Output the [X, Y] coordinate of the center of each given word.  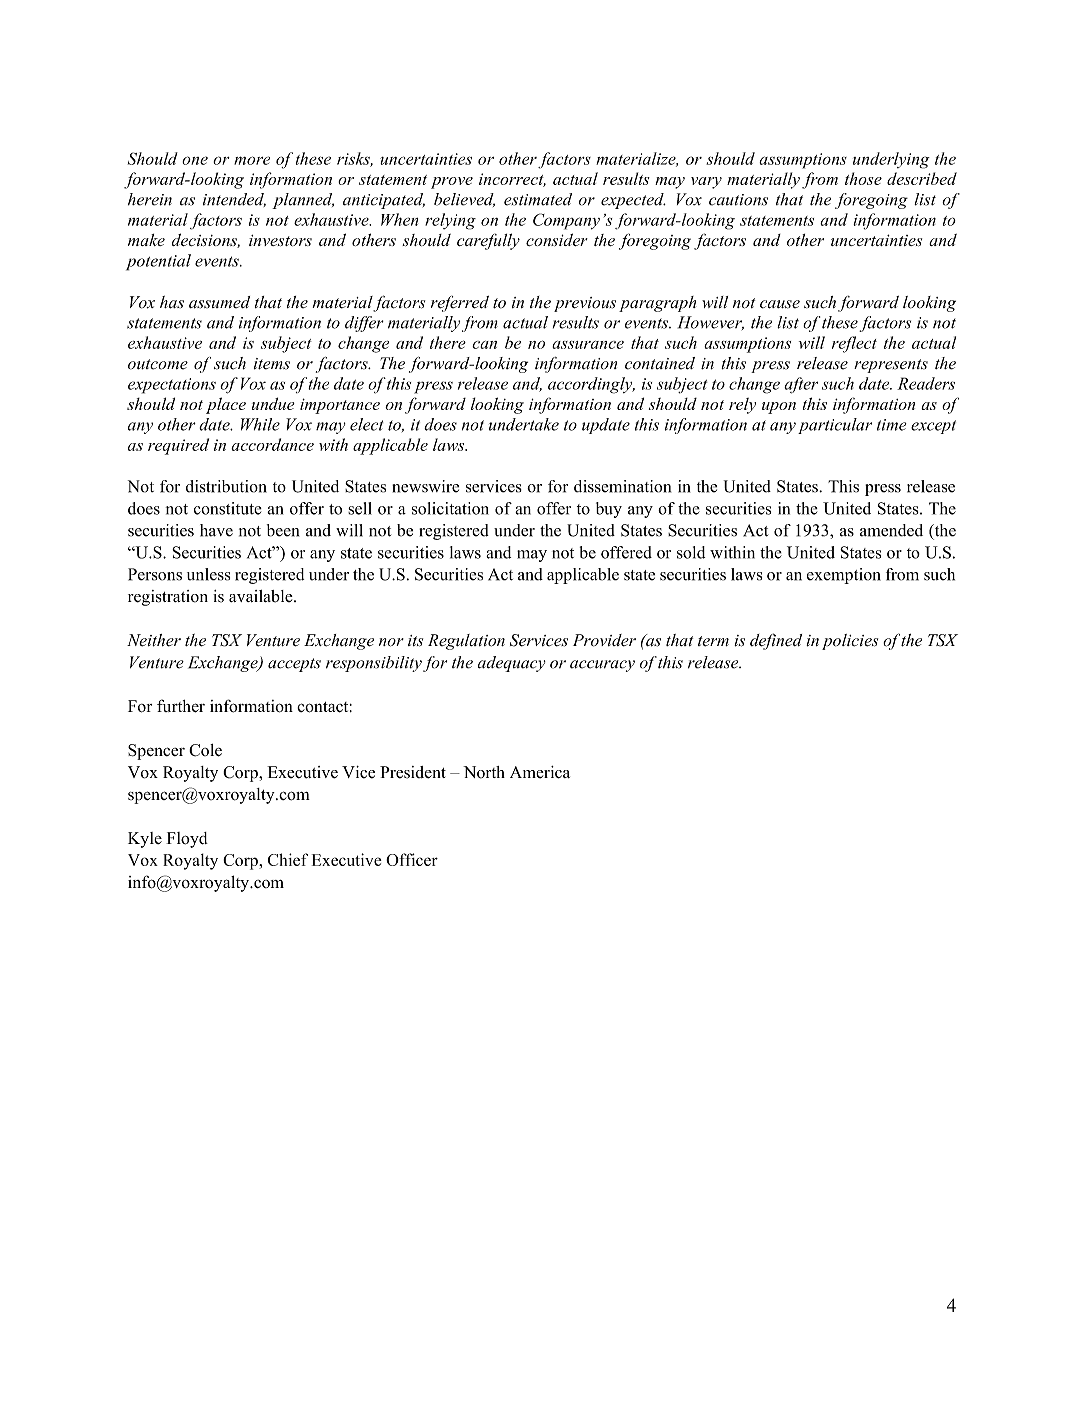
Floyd [187, 840]
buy [609, 510]
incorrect [512, 180]
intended [234, 200]
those [863, 178]
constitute [228, 508]
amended [891, 530]
